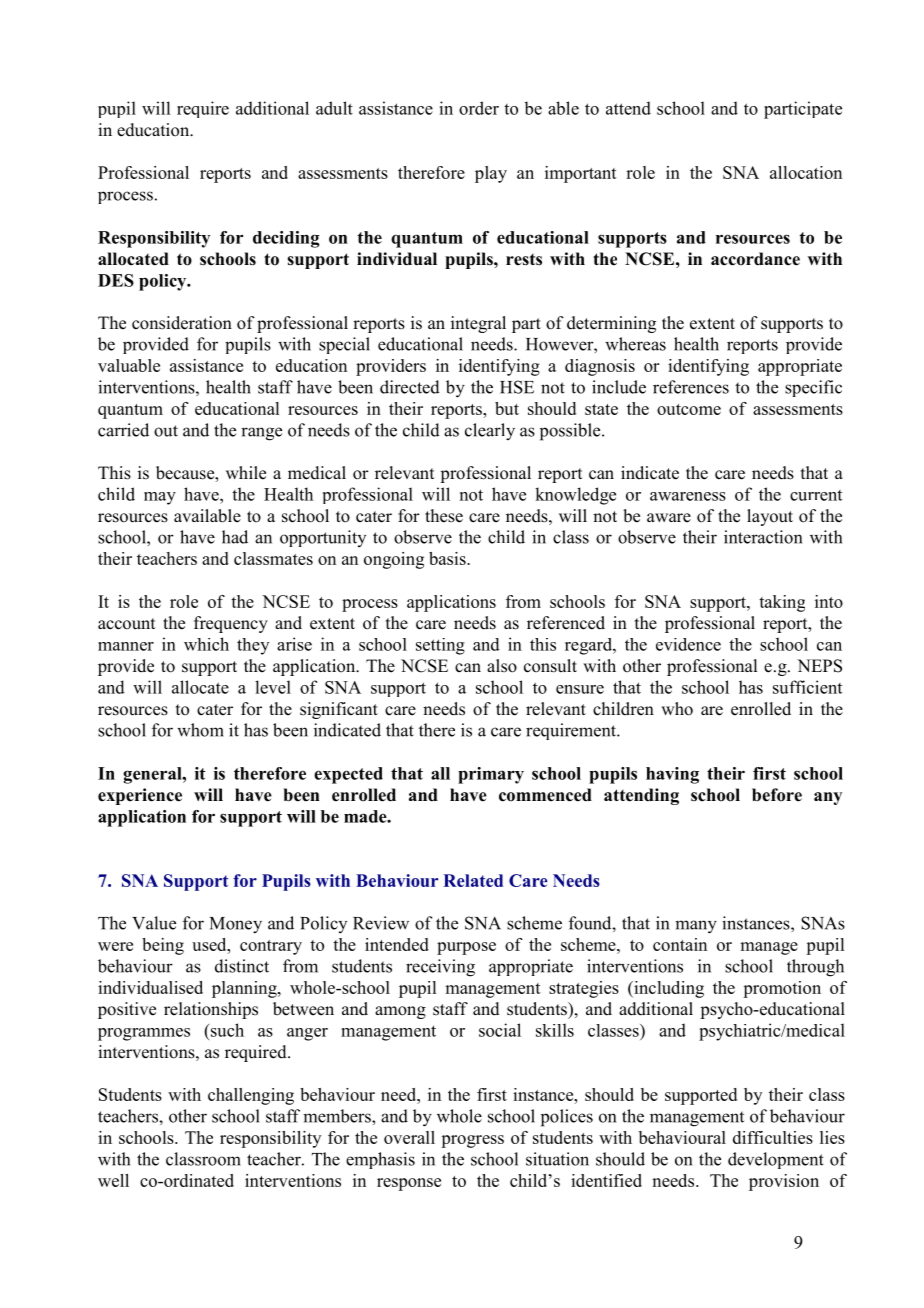 The image size is (924, 1308). What do you see at coordinates (770, 517) in the image?
I see `layout` at bounding box center [770, 517].
